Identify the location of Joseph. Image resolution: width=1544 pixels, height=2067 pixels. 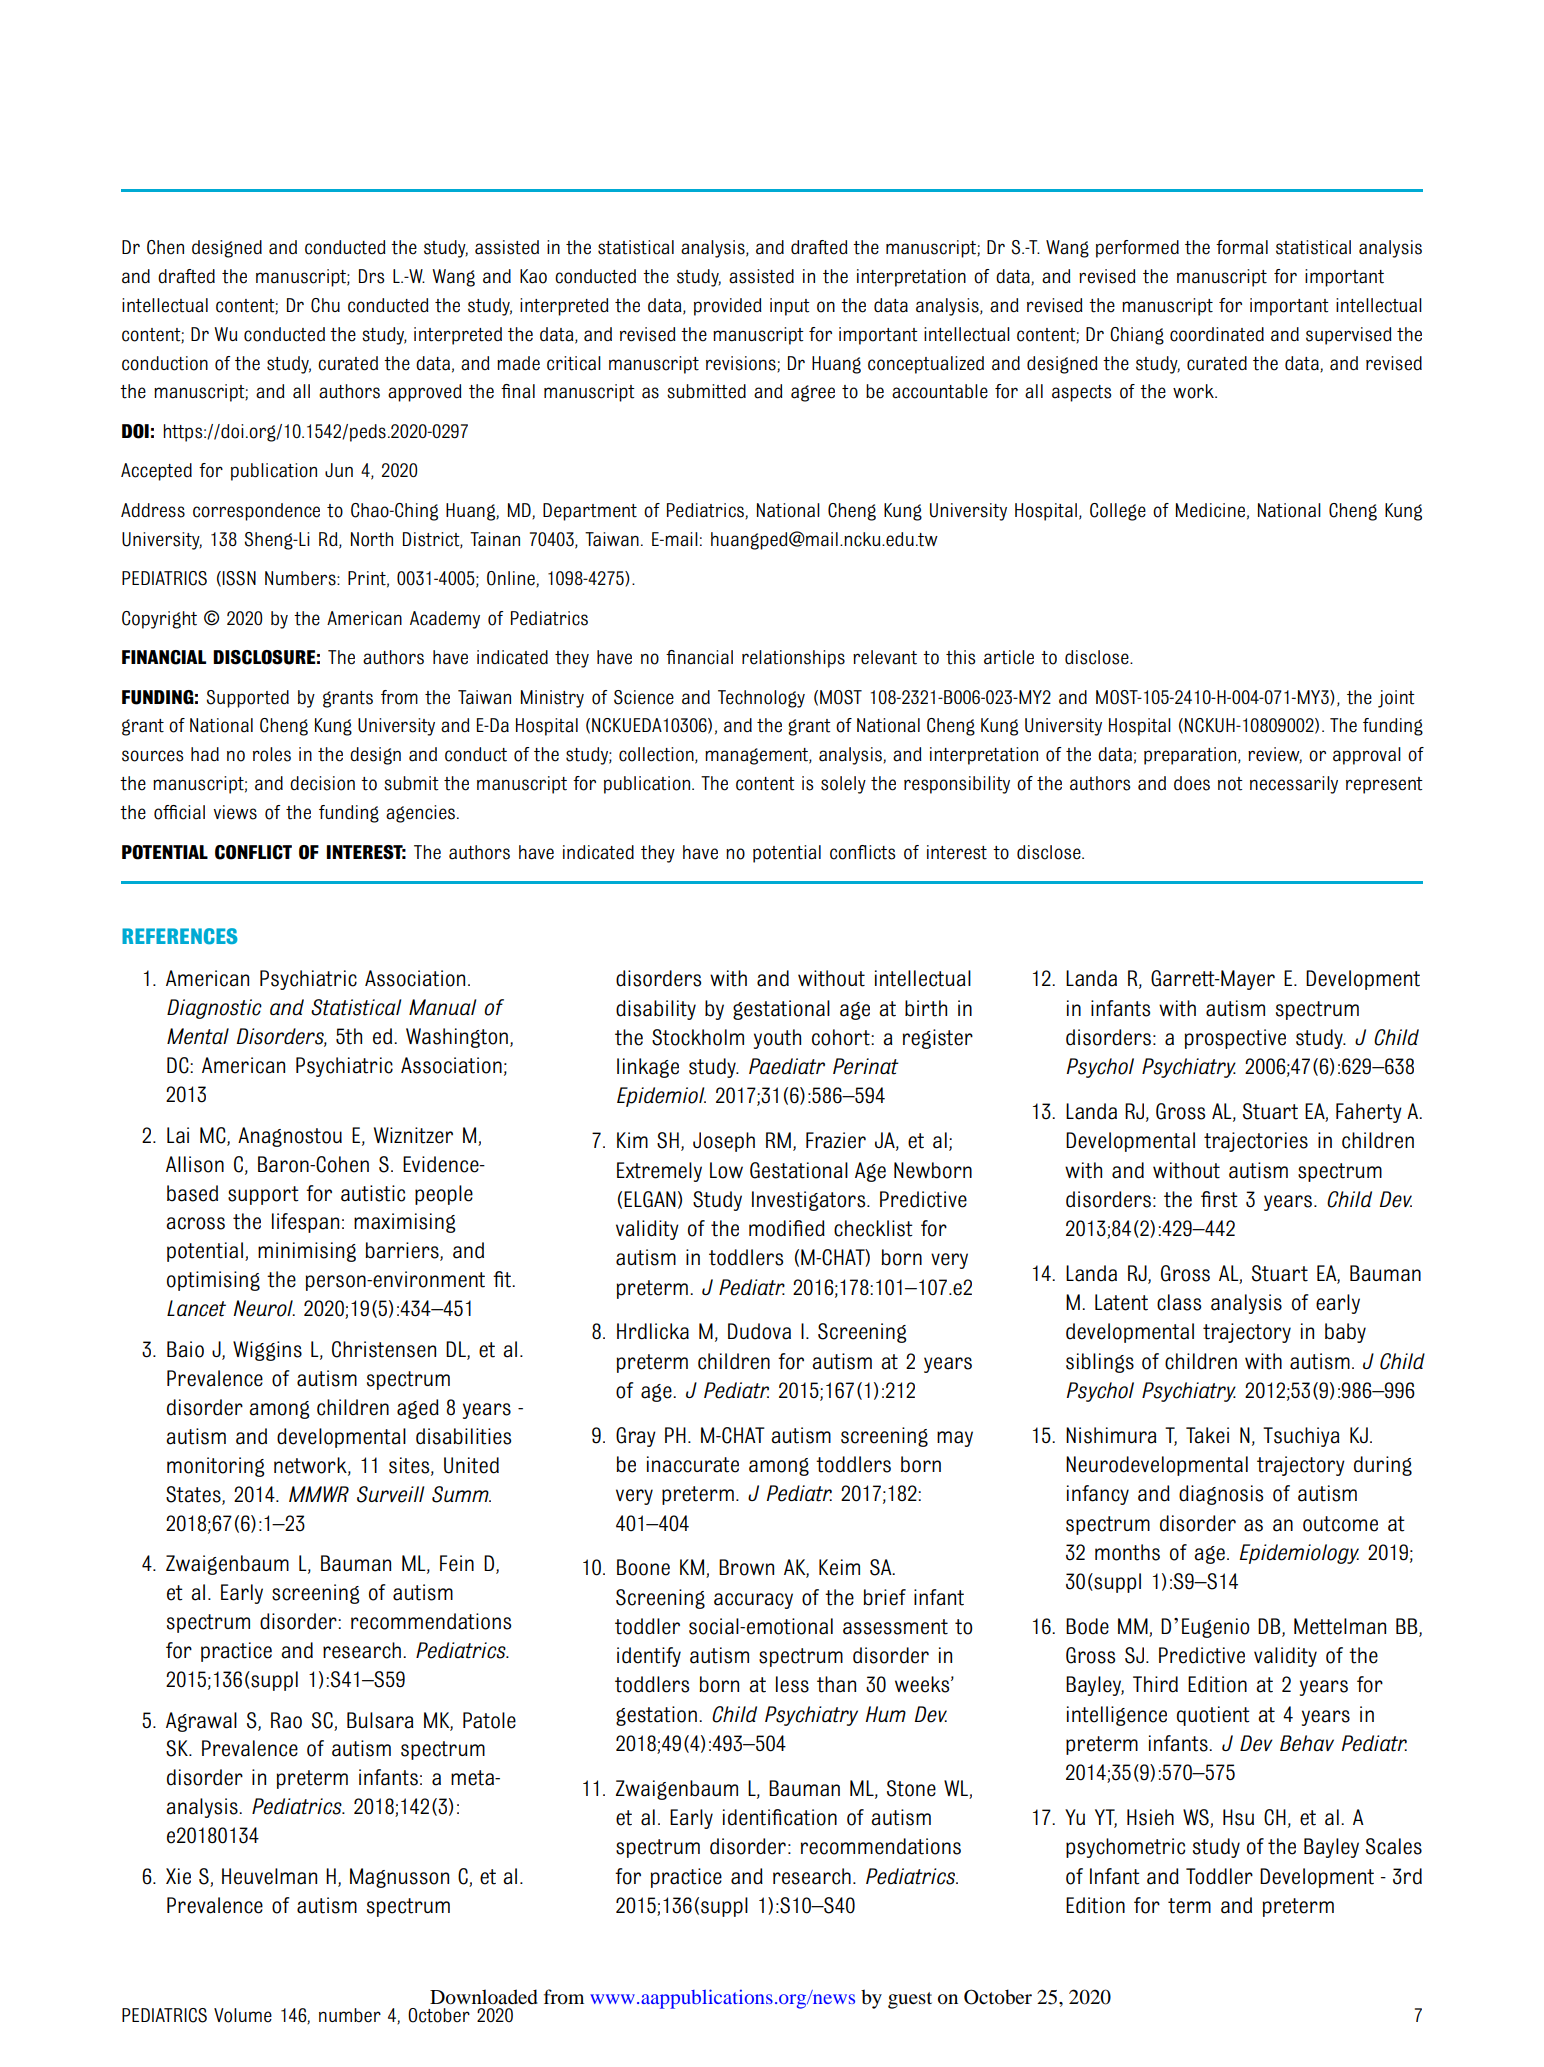
(724, 1142).
